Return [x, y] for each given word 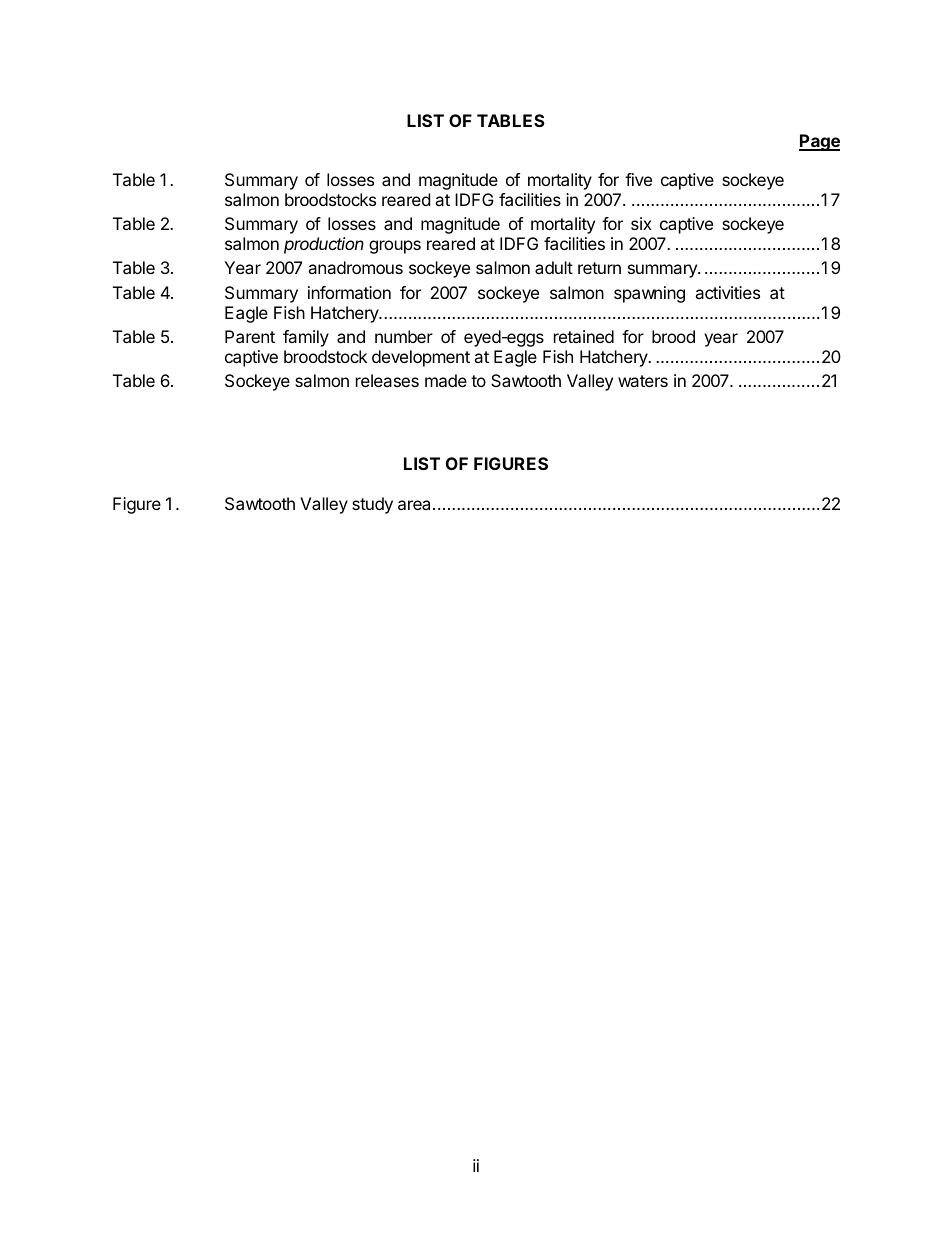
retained [584, 336]
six [641, 223]
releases [387, 380]
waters [643, 381]
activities [727, 292]
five [638, 179]
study [372, 505]
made [446, 380]
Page [819, 142]
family [306, 338]
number [404, 336]
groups [395, 247]
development [421, 358]
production [324, 245]
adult [554, 267]
